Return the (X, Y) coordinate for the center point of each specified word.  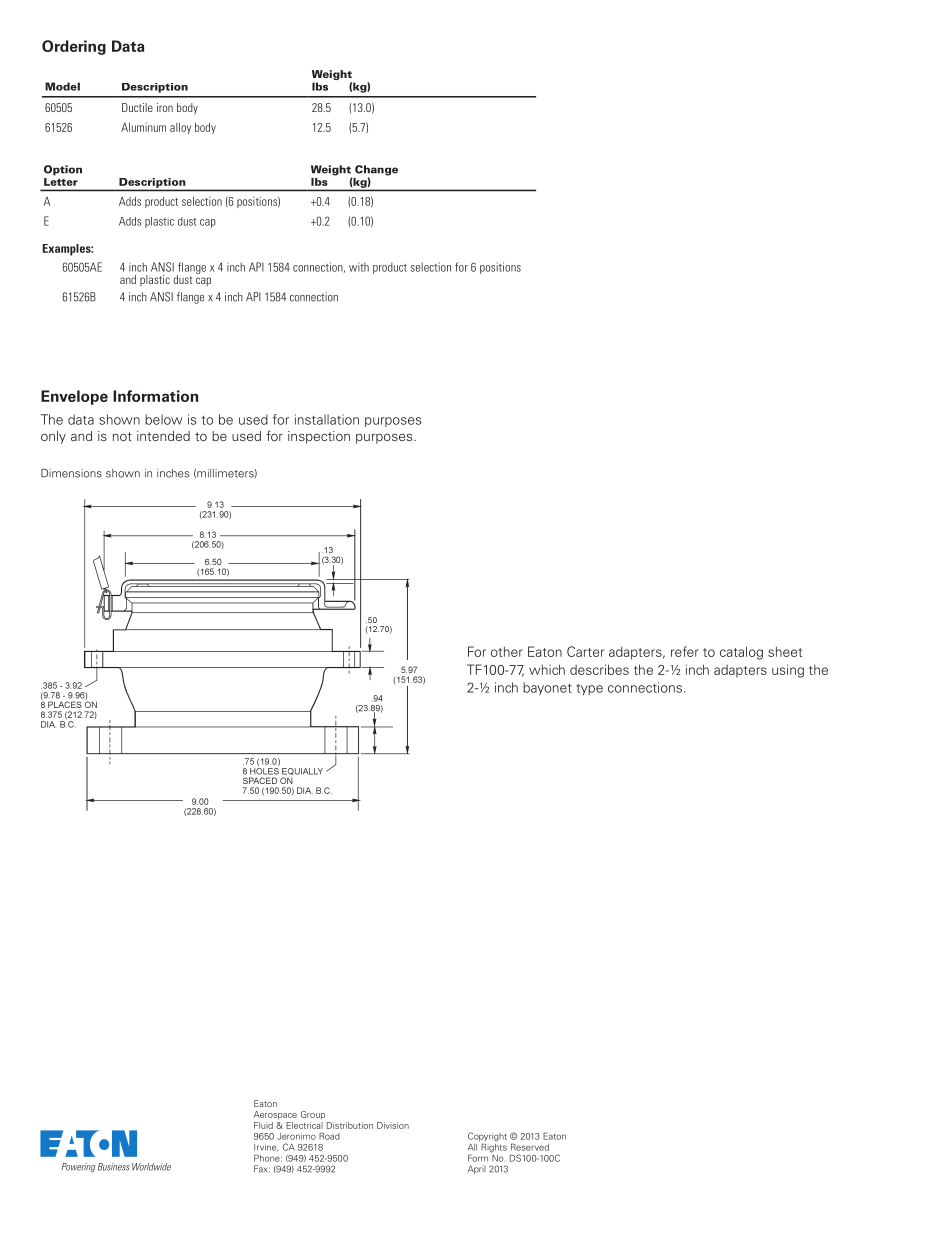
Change (376, 171)
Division (393, 1125)
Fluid (263, 1125)
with (359, 267)
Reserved (530, 1147)
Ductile (137, 107)
